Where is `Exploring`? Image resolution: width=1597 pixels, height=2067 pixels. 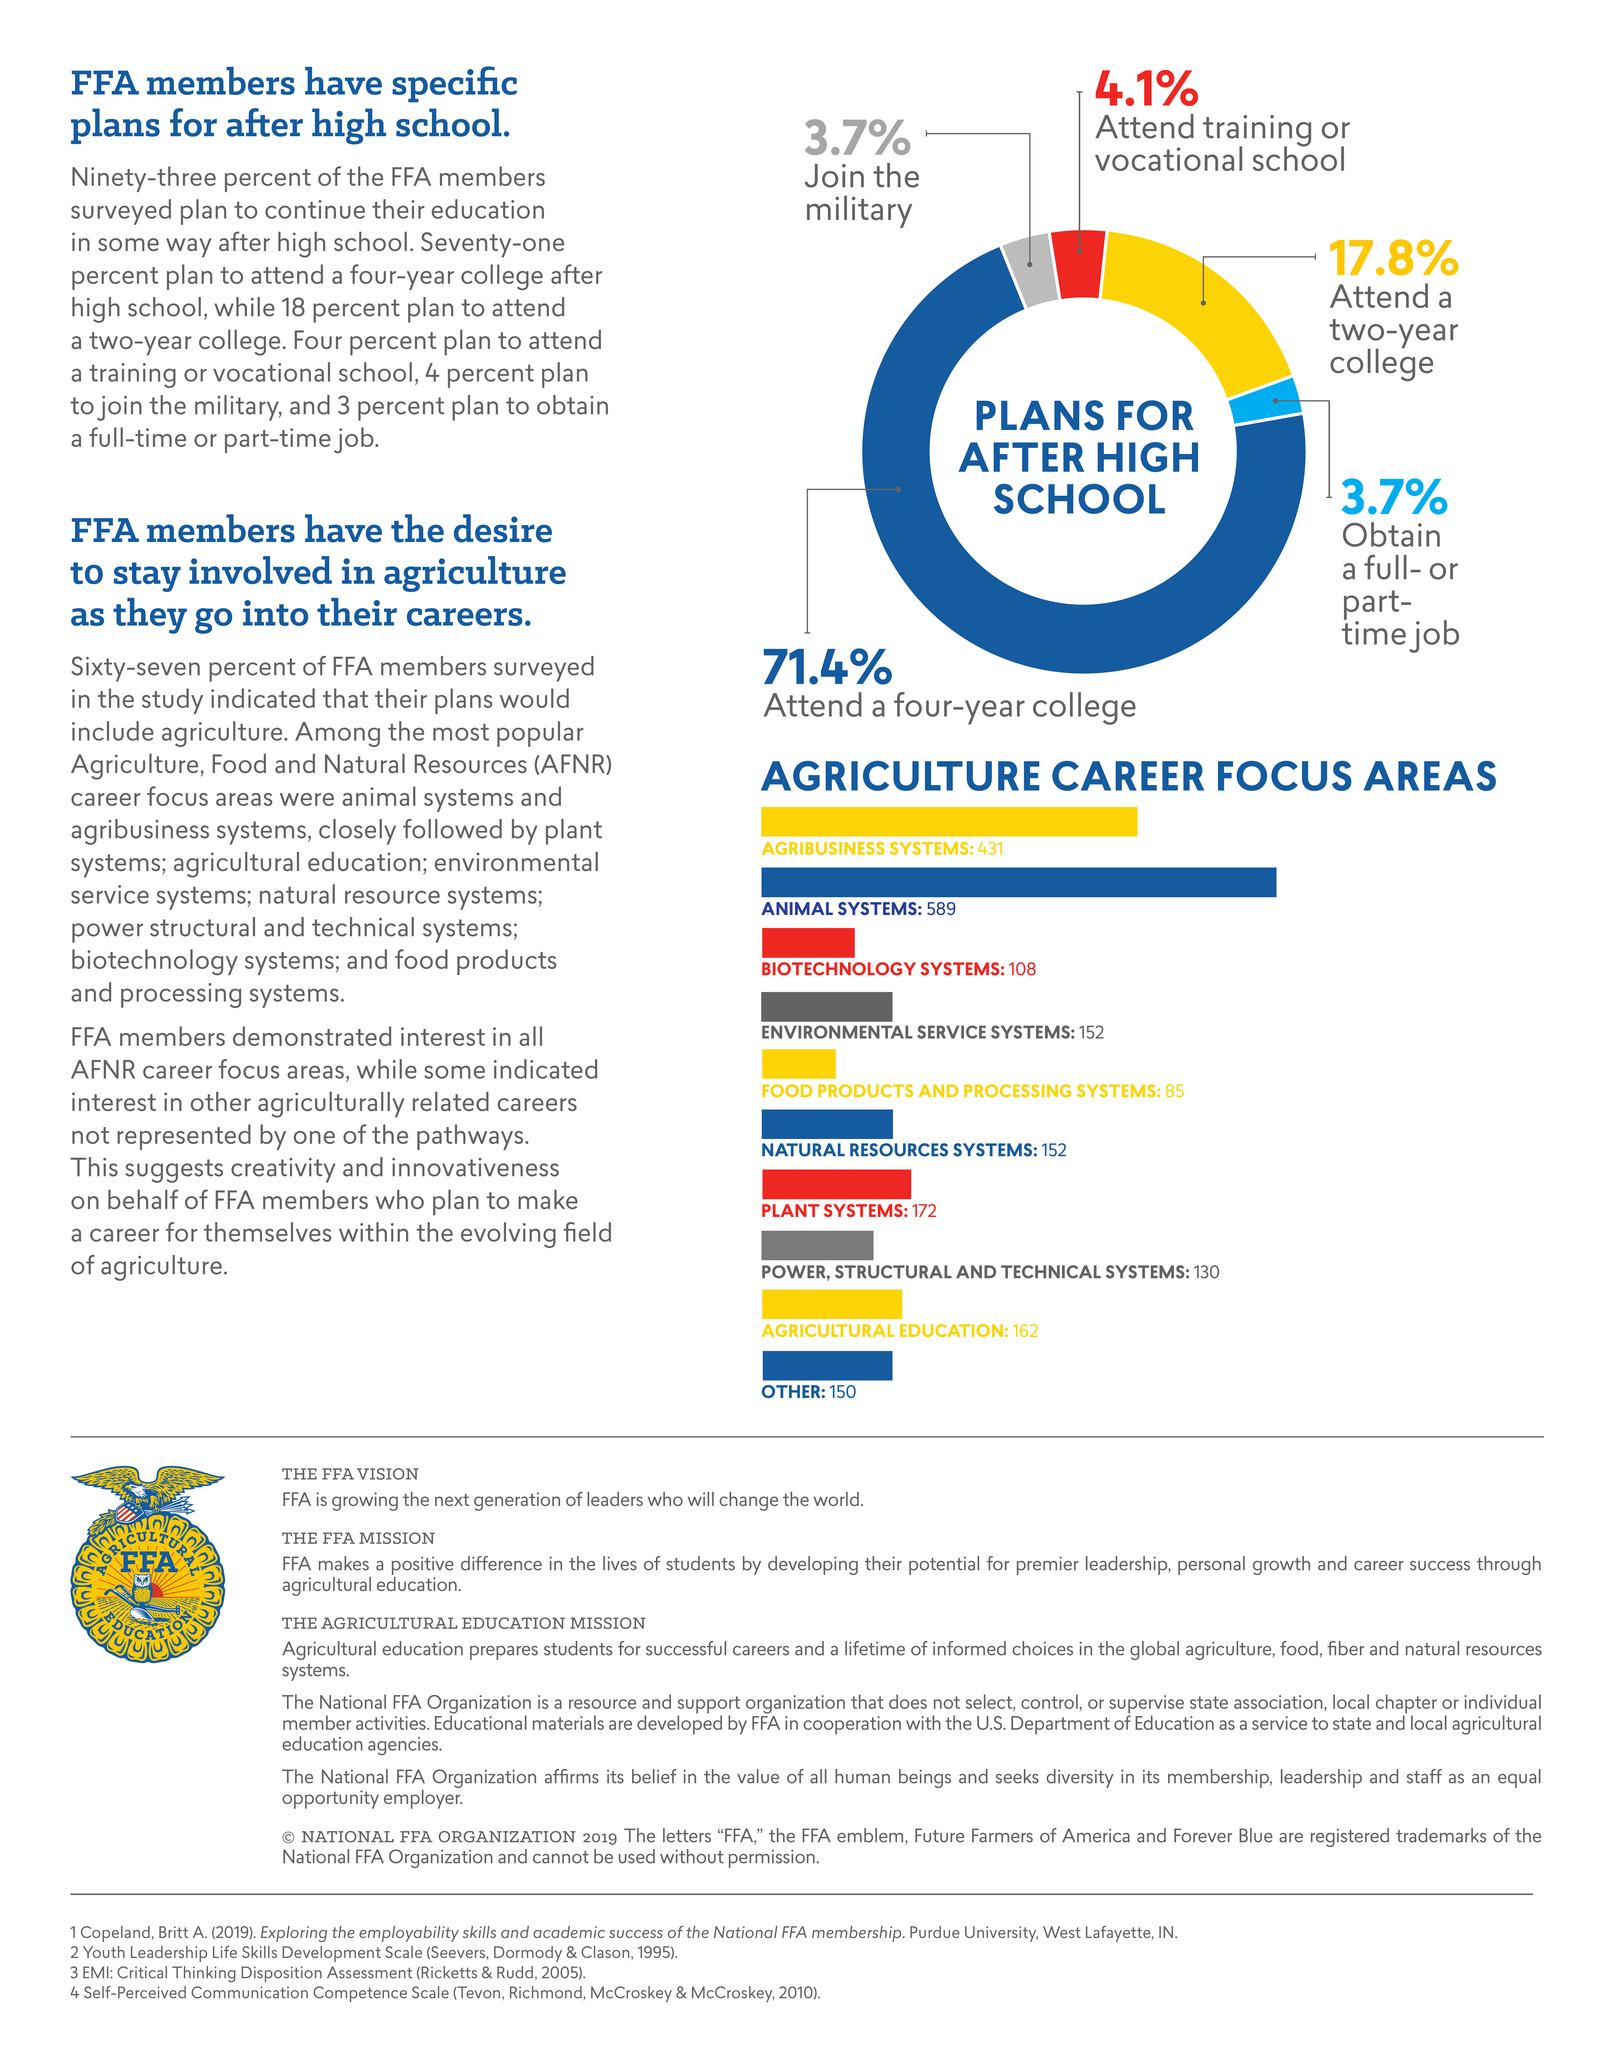 Exploring is located at coordinates (294, 1934).
